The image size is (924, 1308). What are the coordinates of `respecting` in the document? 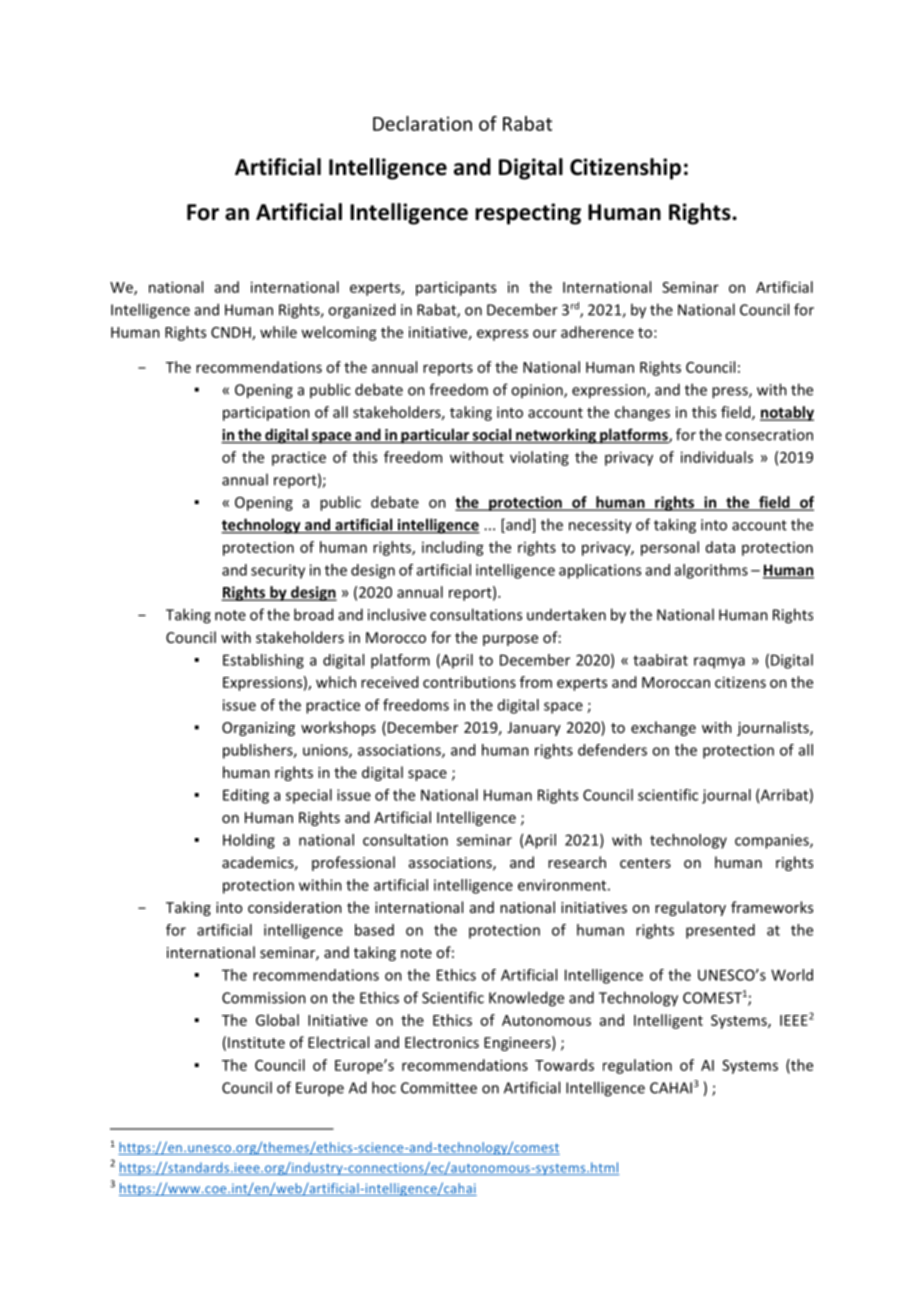 It's located at (528, 214).
